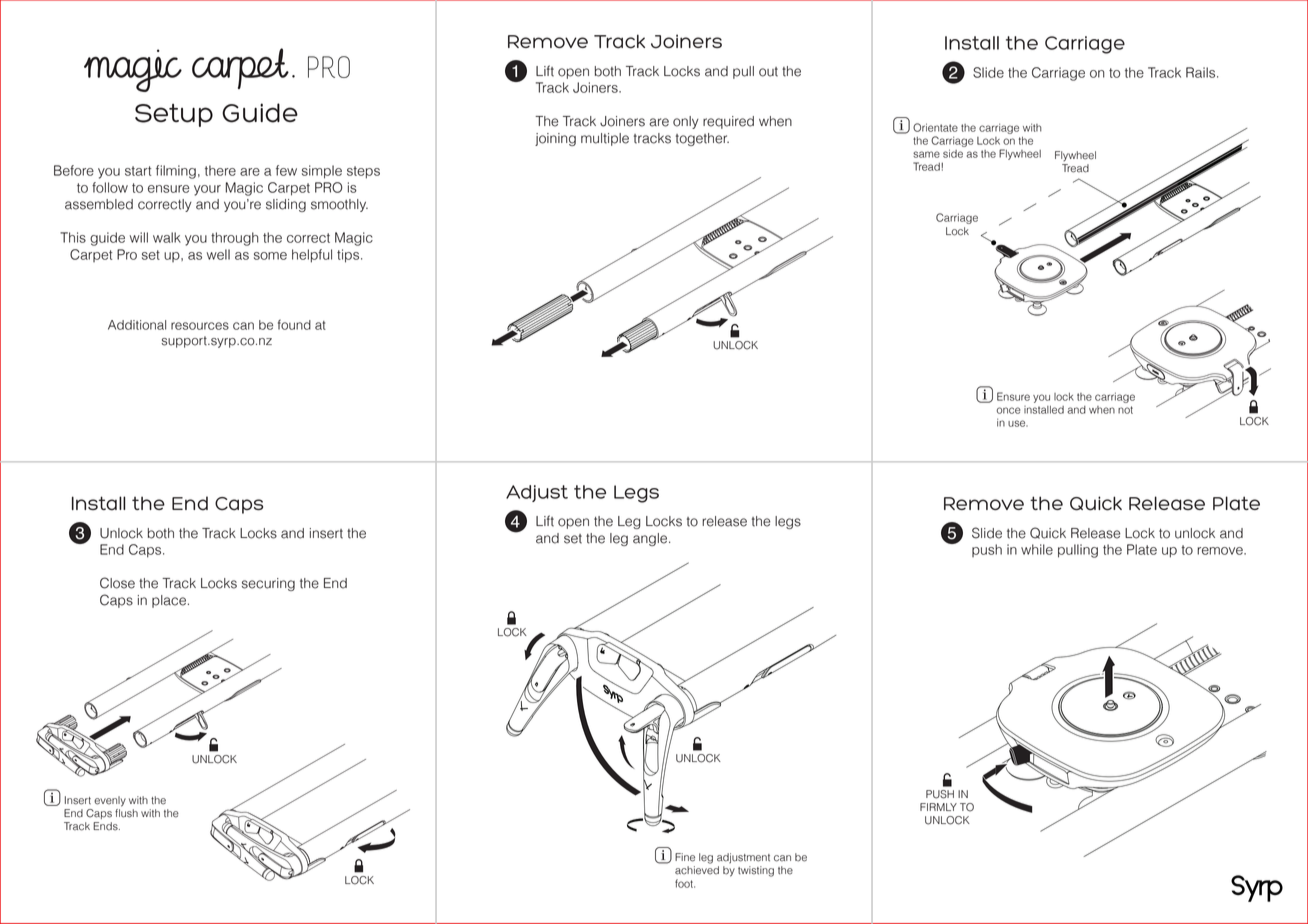 The image size is (1308, 924). What do you see at coordinates (685, 857) in the image?
I see `Fine` at bounding box center [685, 857].
